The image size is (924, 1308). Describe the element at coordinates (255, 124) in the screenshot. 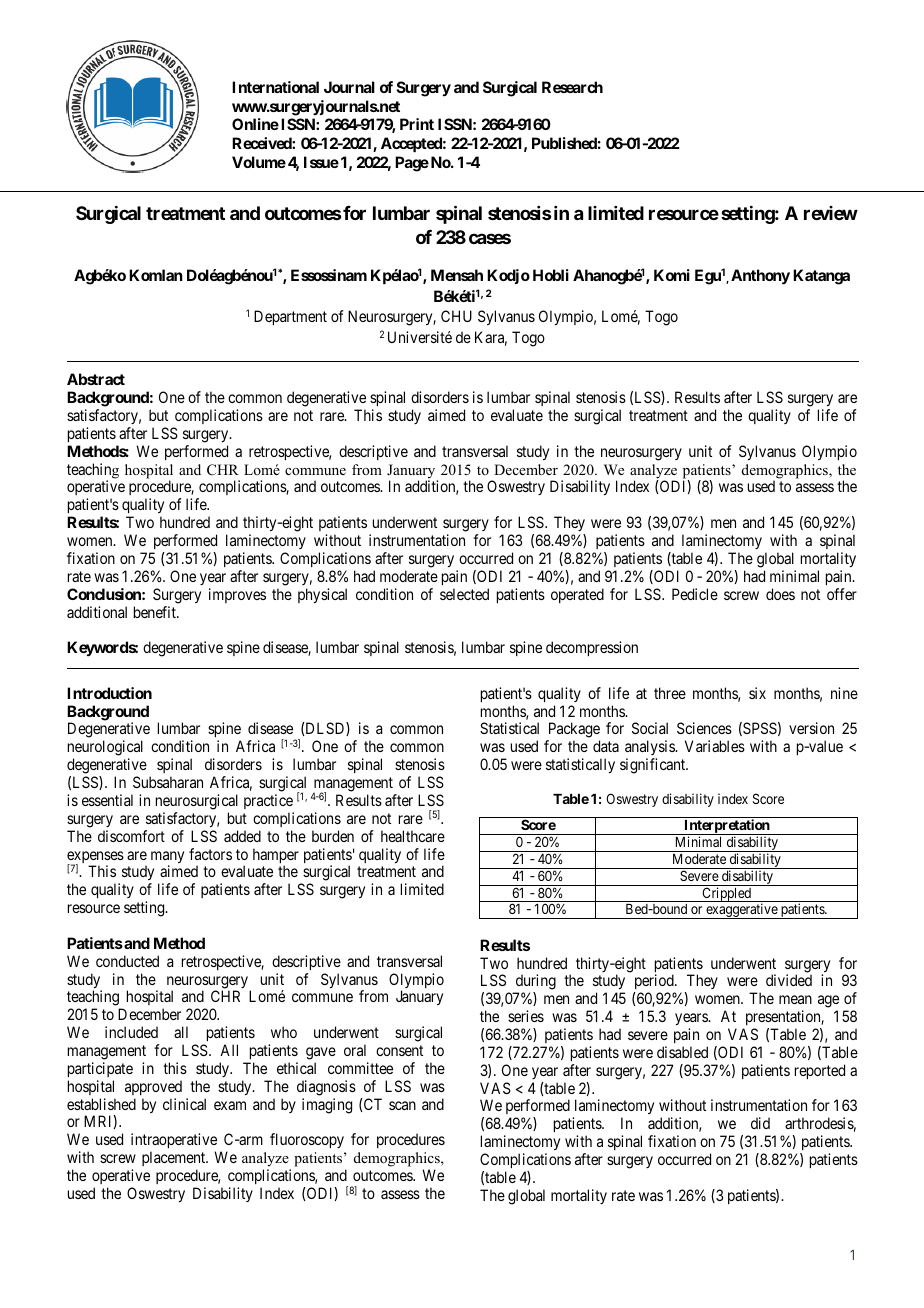

I see `Online` at that location.
